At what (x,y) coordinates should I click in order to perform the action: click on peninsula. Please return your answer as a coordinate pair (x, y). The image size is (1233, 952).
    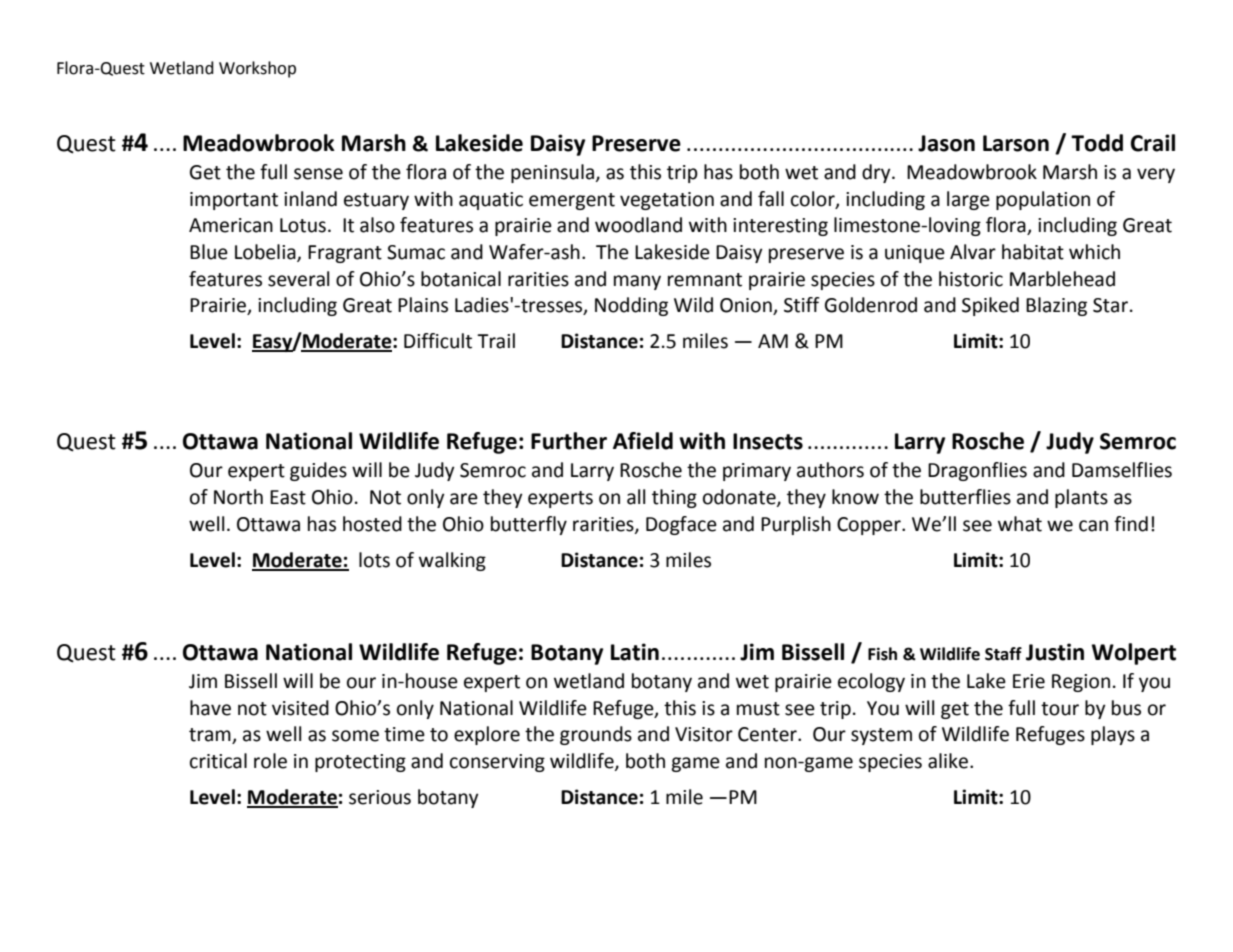
    Looking at the image, I should click on (552, 173).
